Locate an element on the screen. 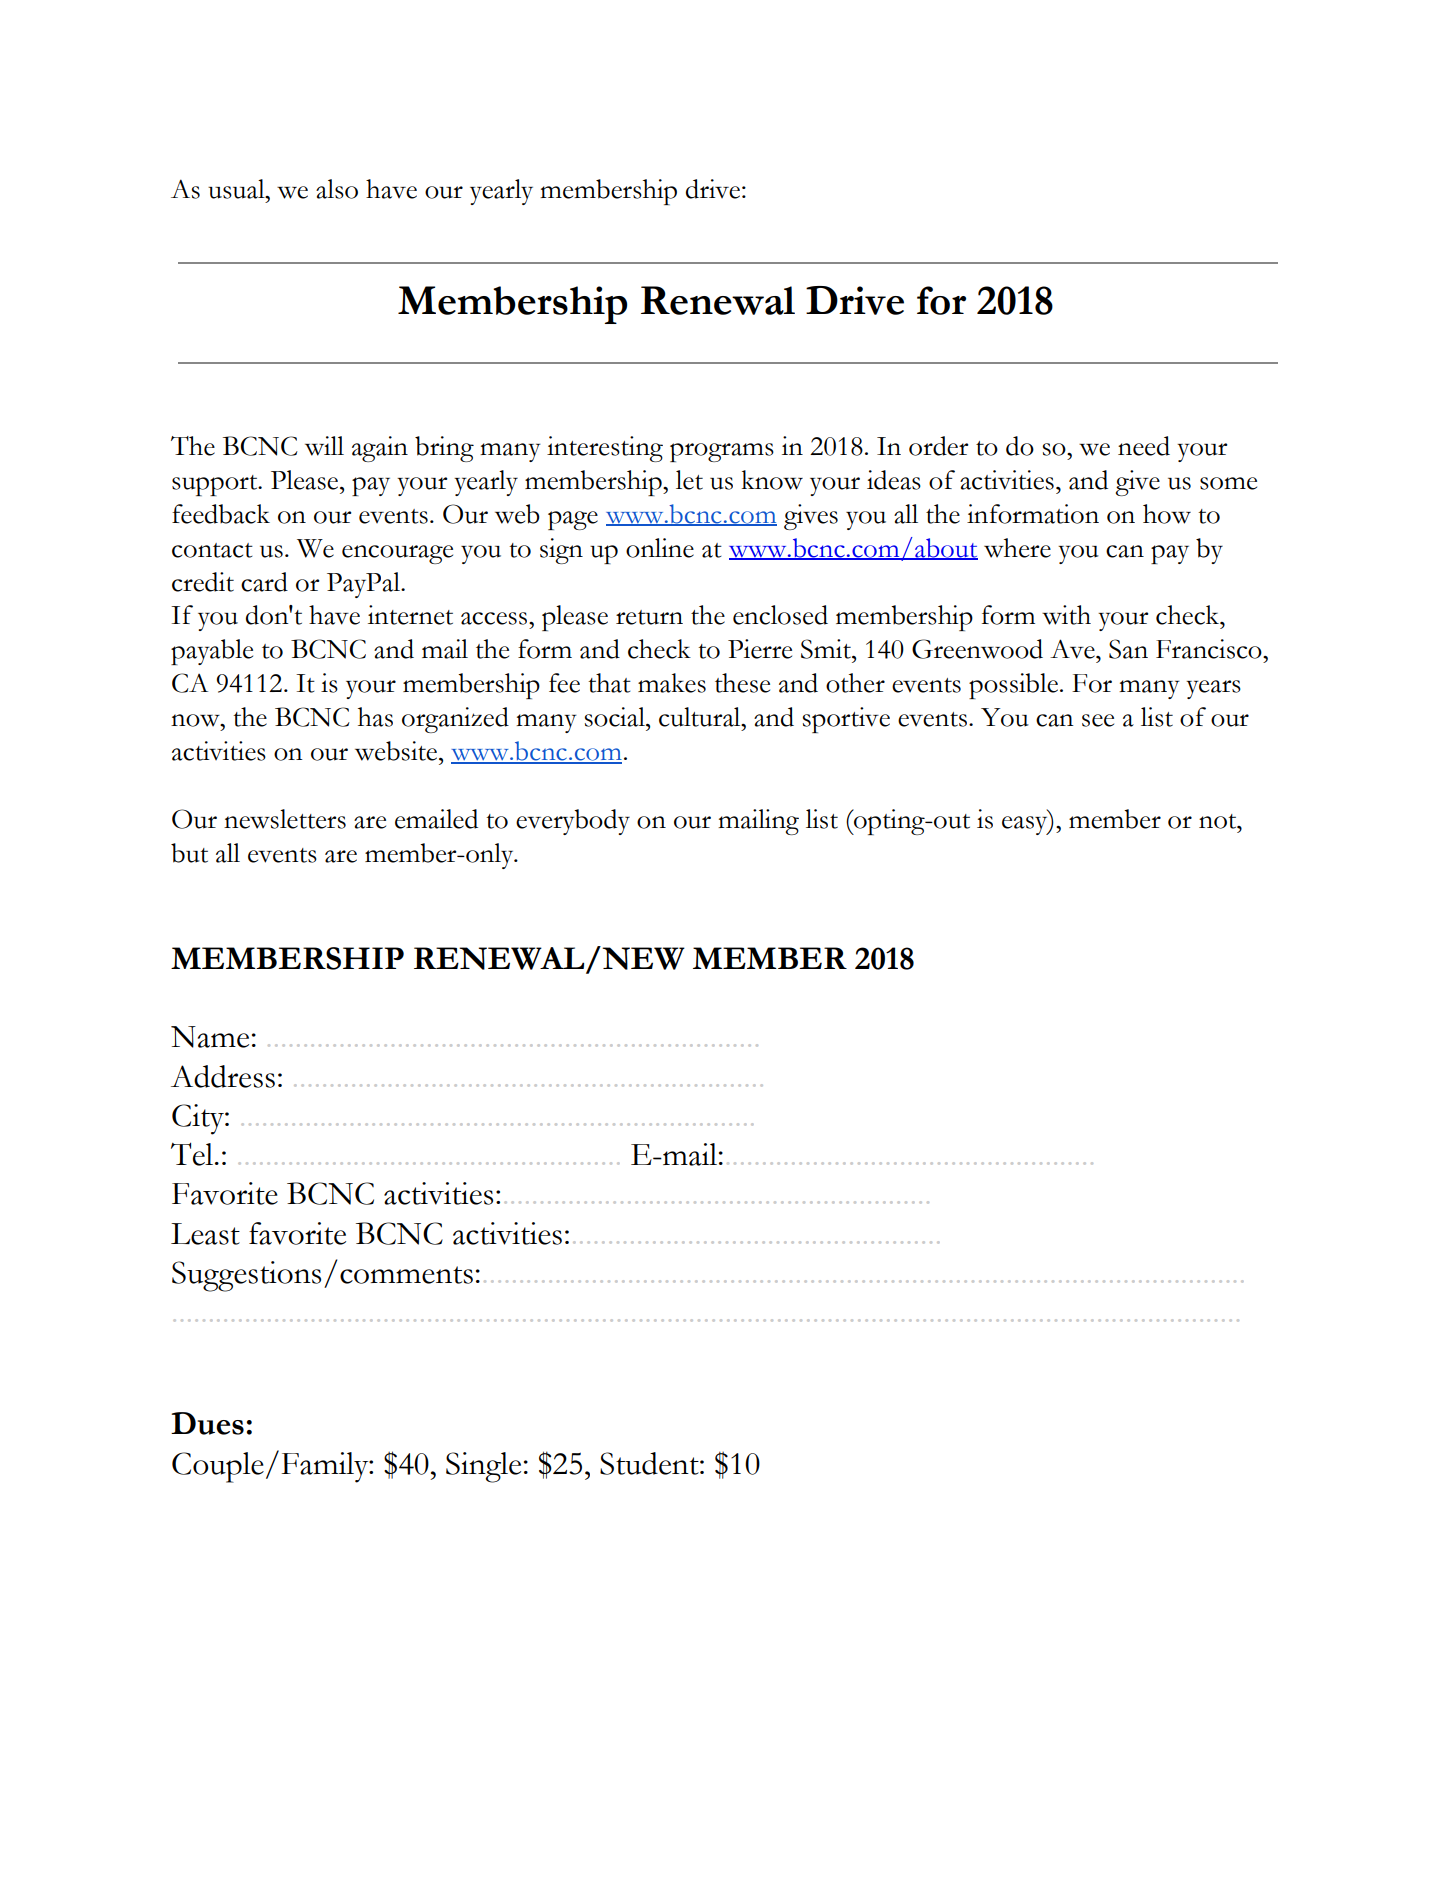 The width and height of the screenshot is (1456, 1884). card is located at coordinates (264, 582).
